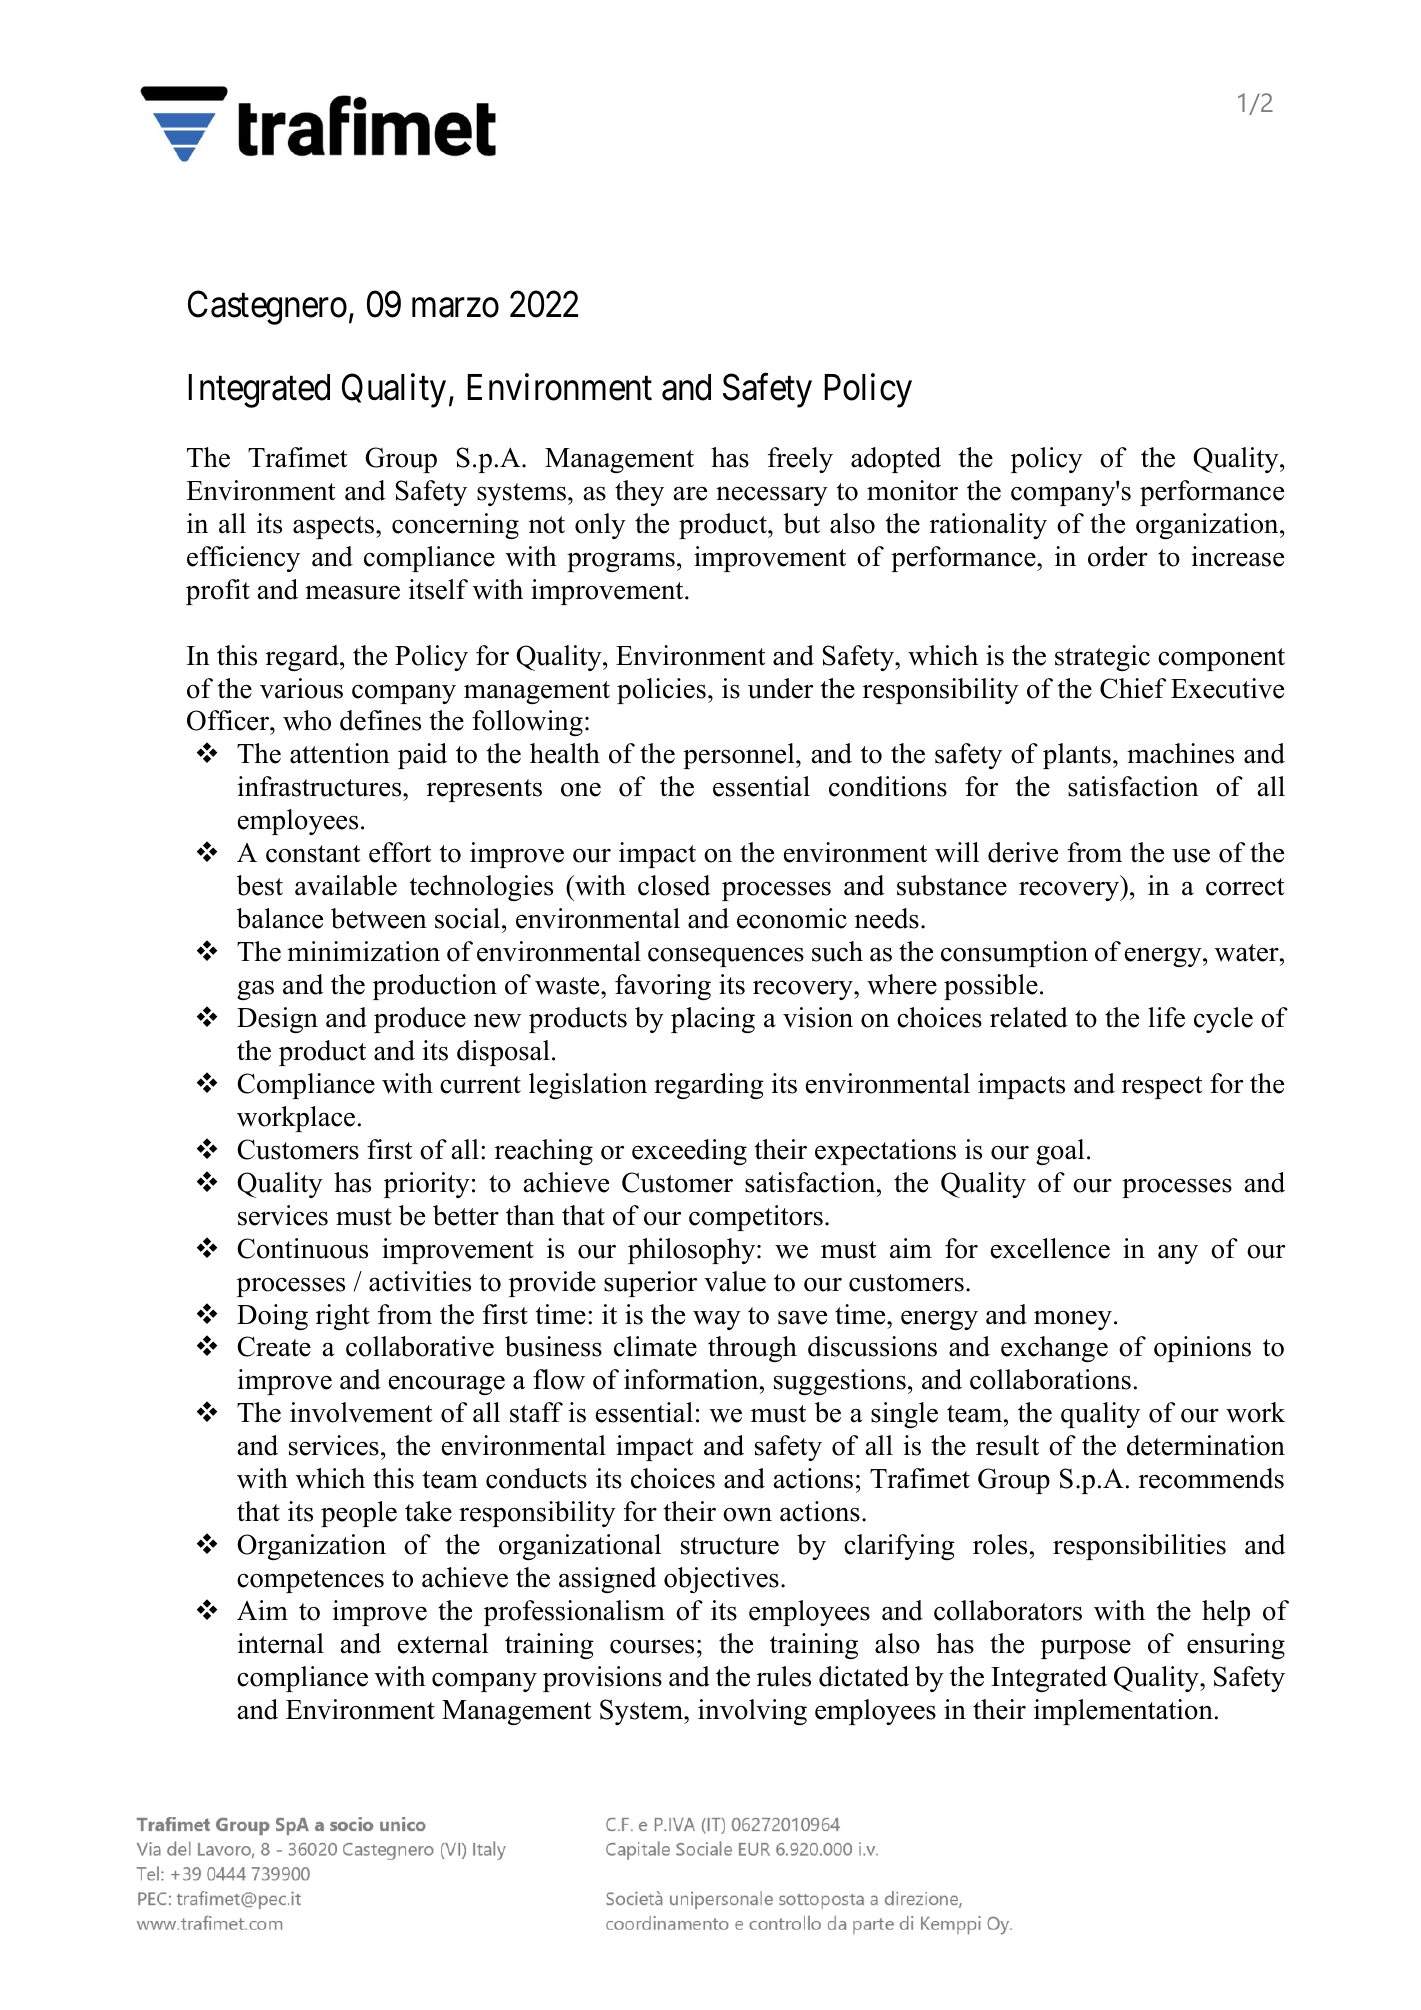  What do you see at coordinates (1050, 1379) in the screenshot?
I see `collaborations` at bounding box center [1050, 1379].
